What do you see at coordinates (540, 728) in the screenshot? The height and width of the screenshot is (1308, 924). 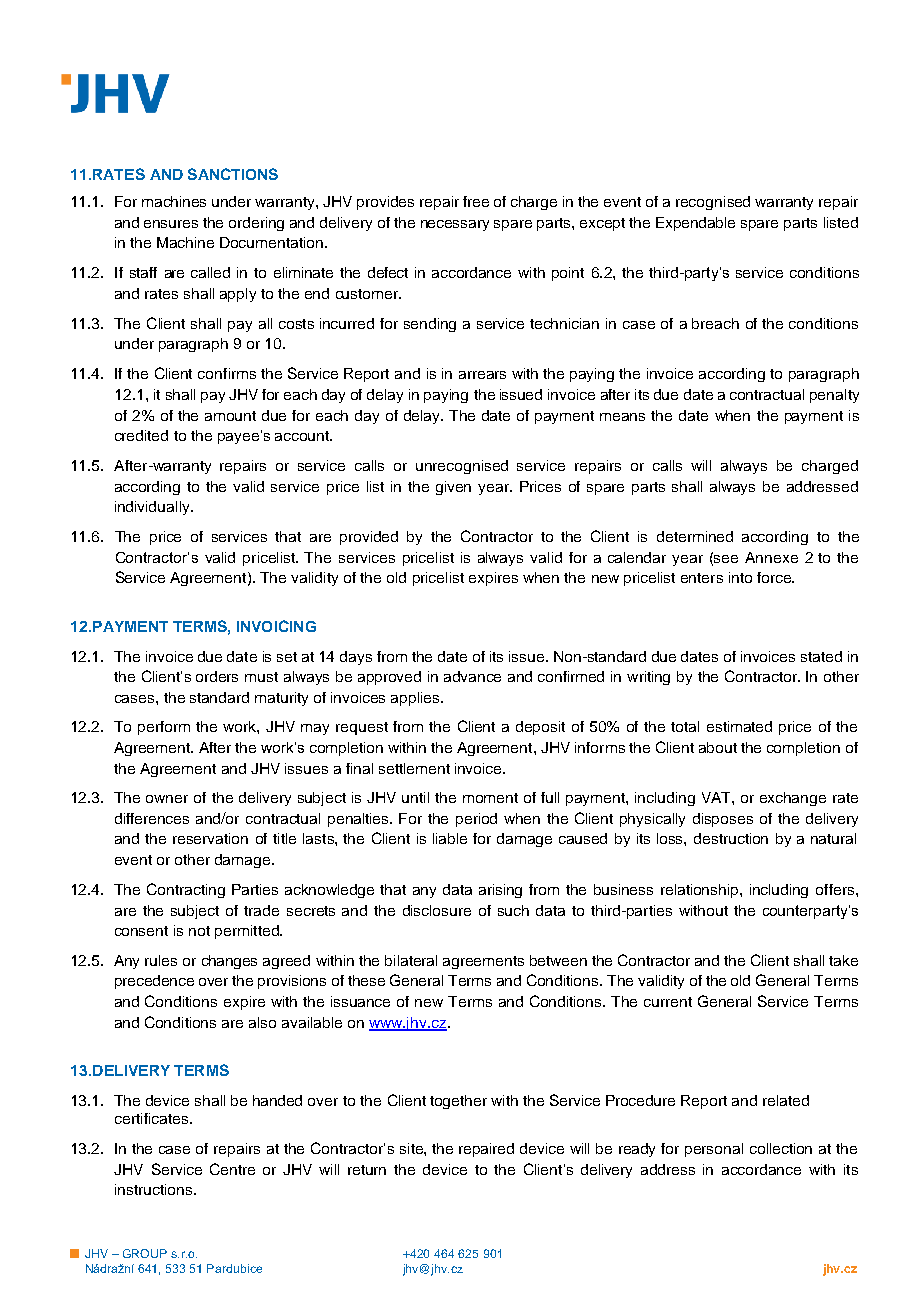 I see `deposit` at bounding box center [540, 728].
